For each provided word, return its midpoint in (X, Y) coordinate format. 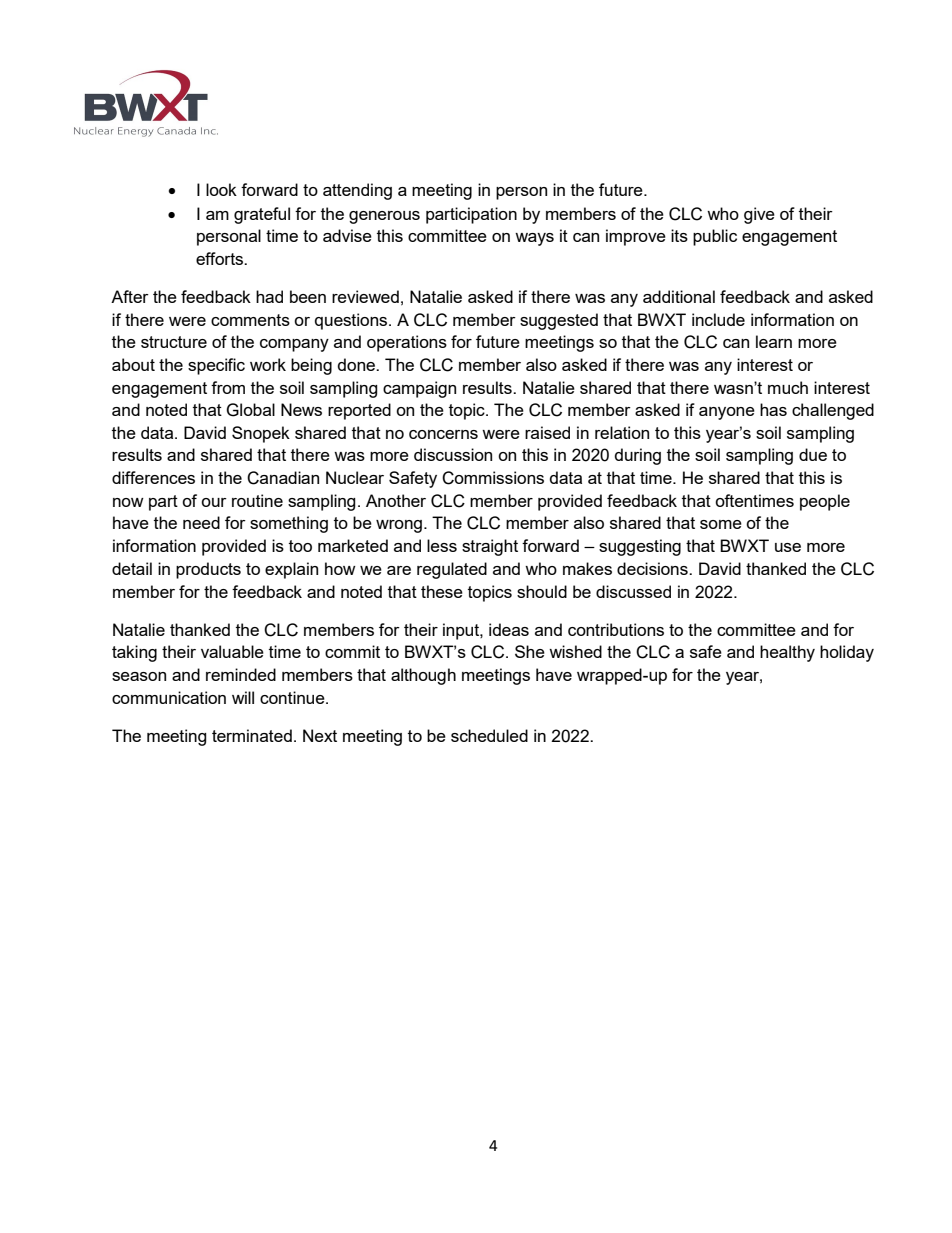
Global (250, 410)
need (201, 522)
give (759, 215)
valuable (232, 651)
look (221, 189)
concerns (443, 434)
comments (250, 320)
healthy (787, 653)
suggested (559, 321)
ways (534, 239)
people (825, 502)
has (773, 409)
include (718, 319)
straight (490, 547)
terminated (252, 735)
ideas (509, 629)
